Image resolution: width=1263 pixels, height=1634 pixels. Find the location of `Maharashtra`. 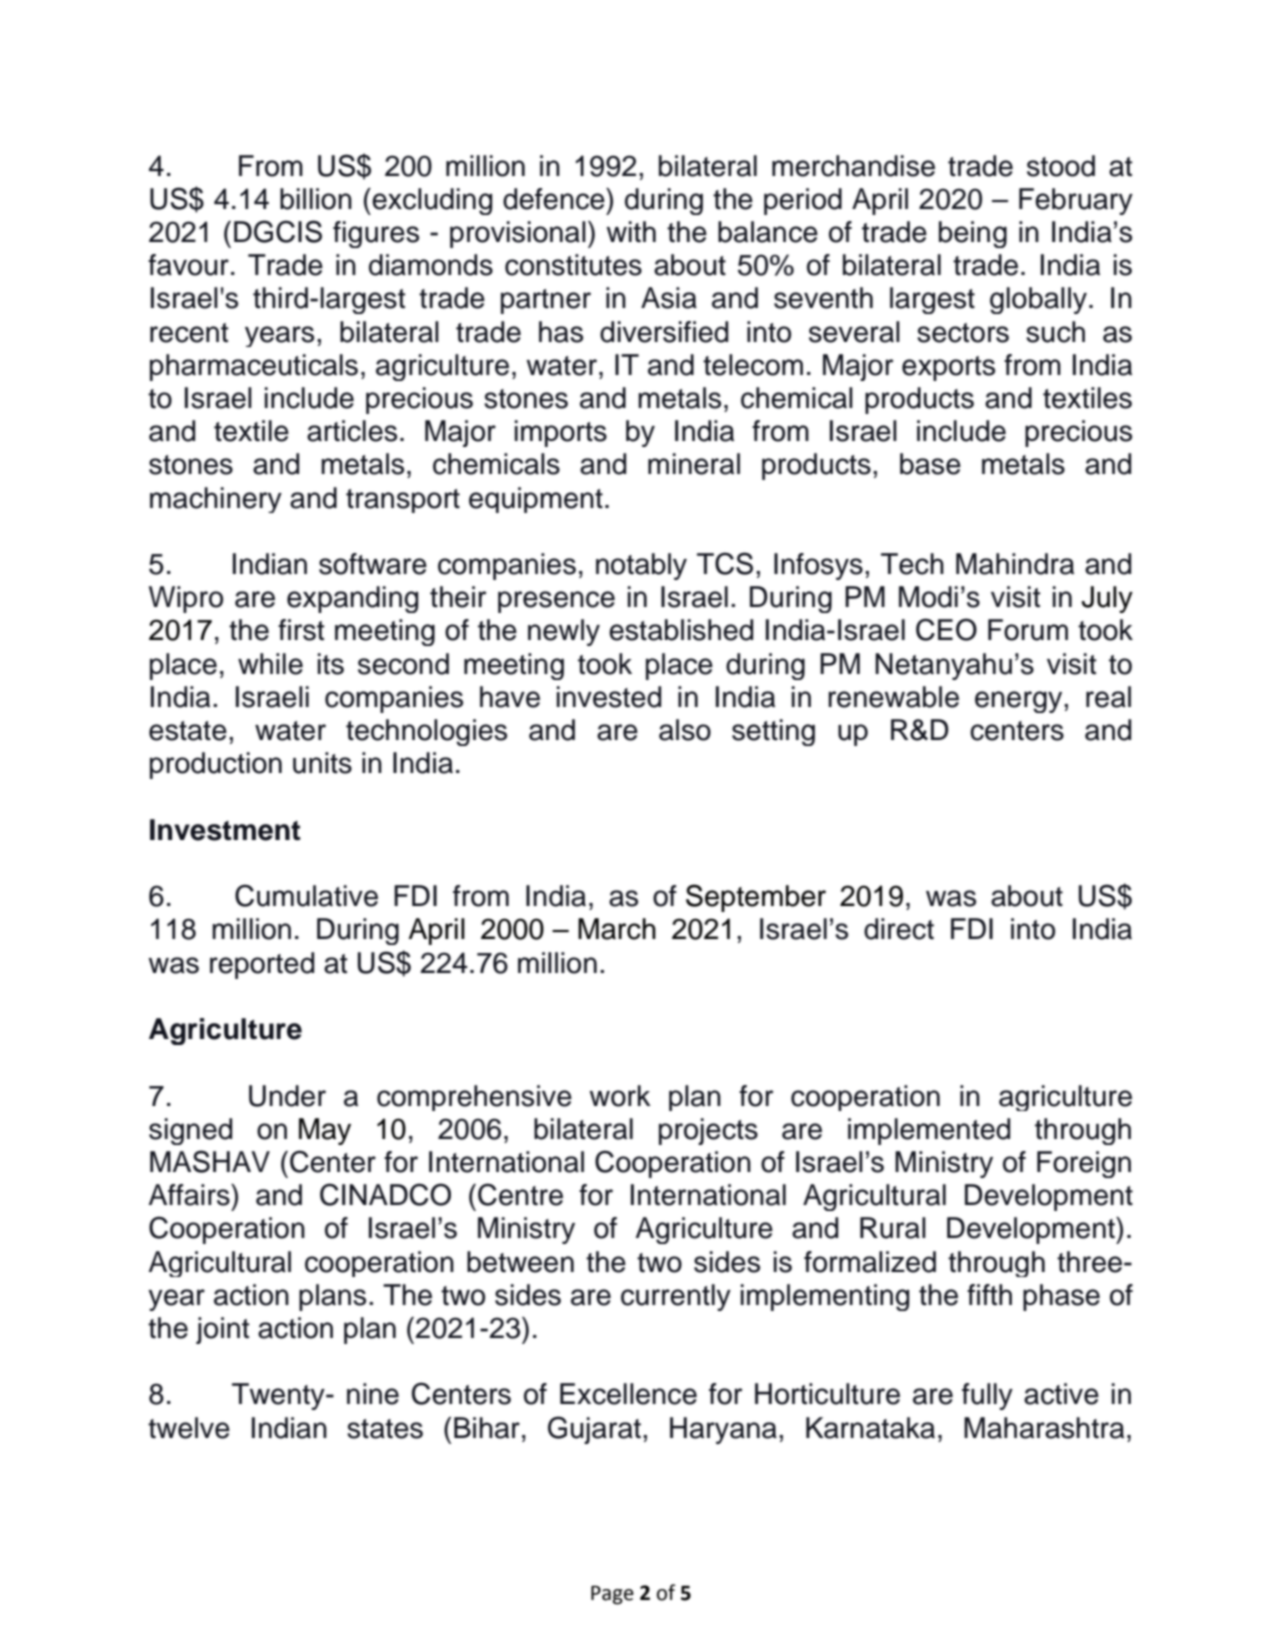

Maharashtra is located at coordinates (1044, 1428).
